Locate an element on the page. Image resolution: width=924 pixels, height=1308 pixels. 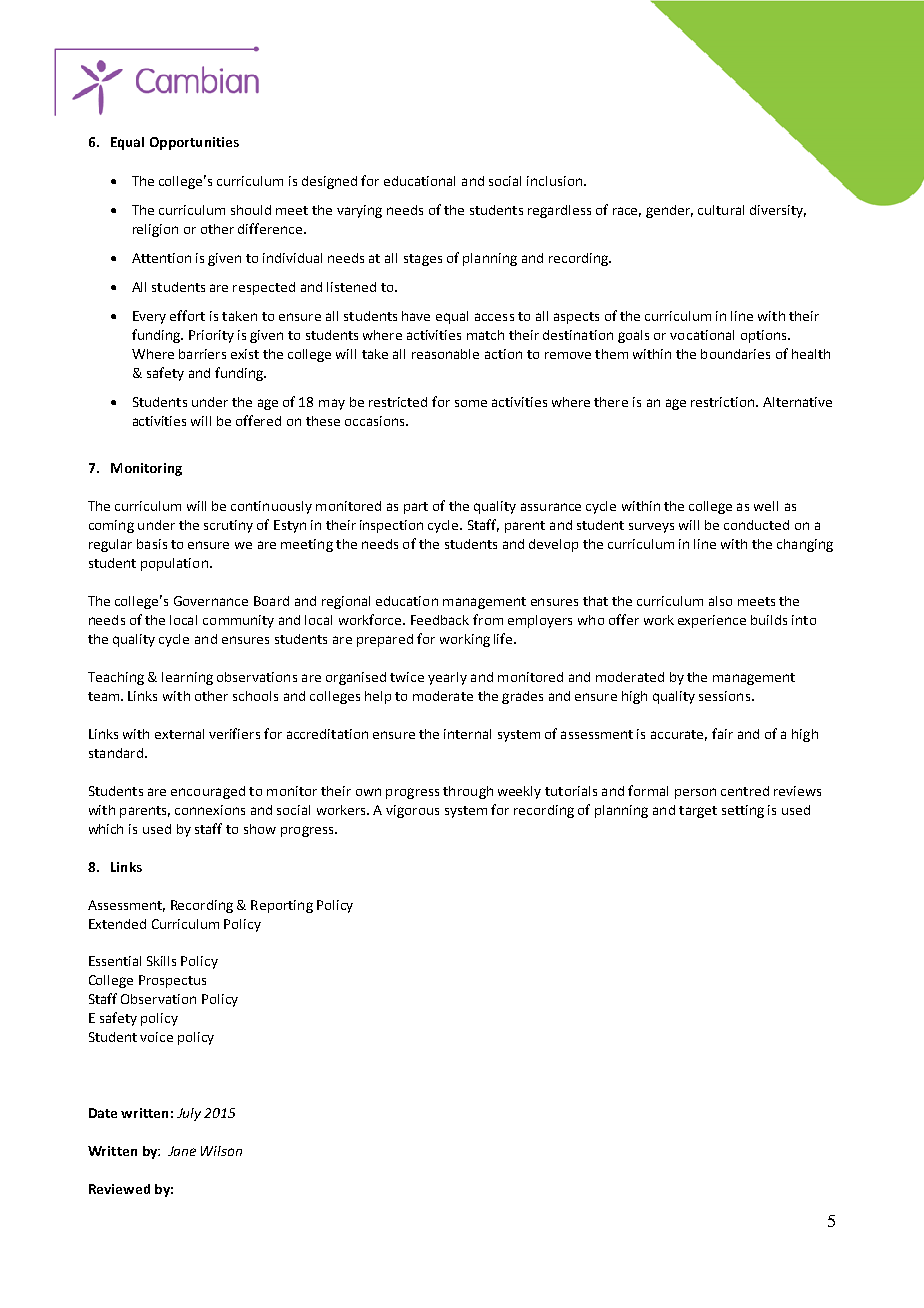
target is located at coordinates (698, 812).
